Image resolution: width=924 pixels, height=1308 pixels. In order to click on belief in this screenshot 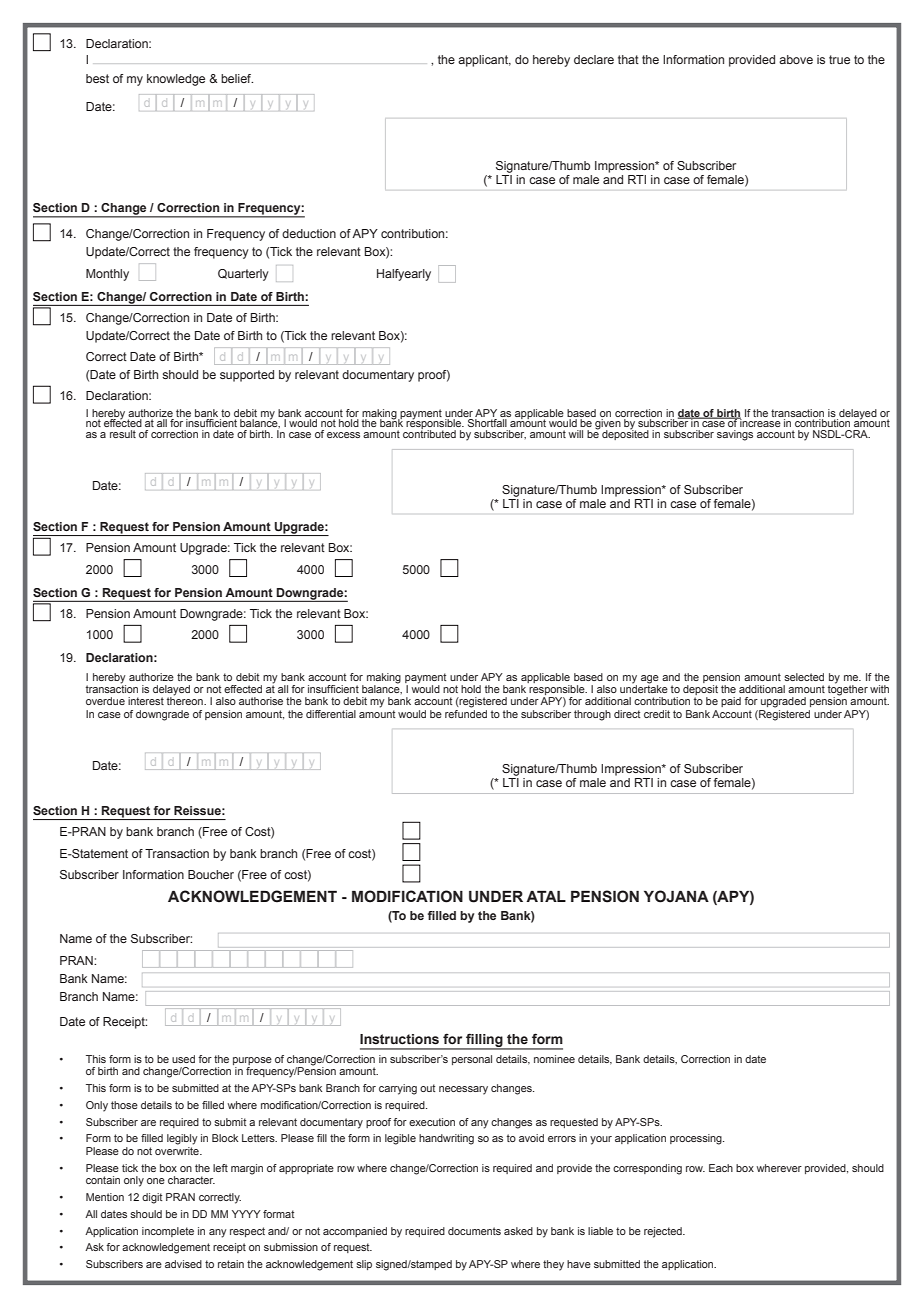, I will do `click(237, 78)`.
